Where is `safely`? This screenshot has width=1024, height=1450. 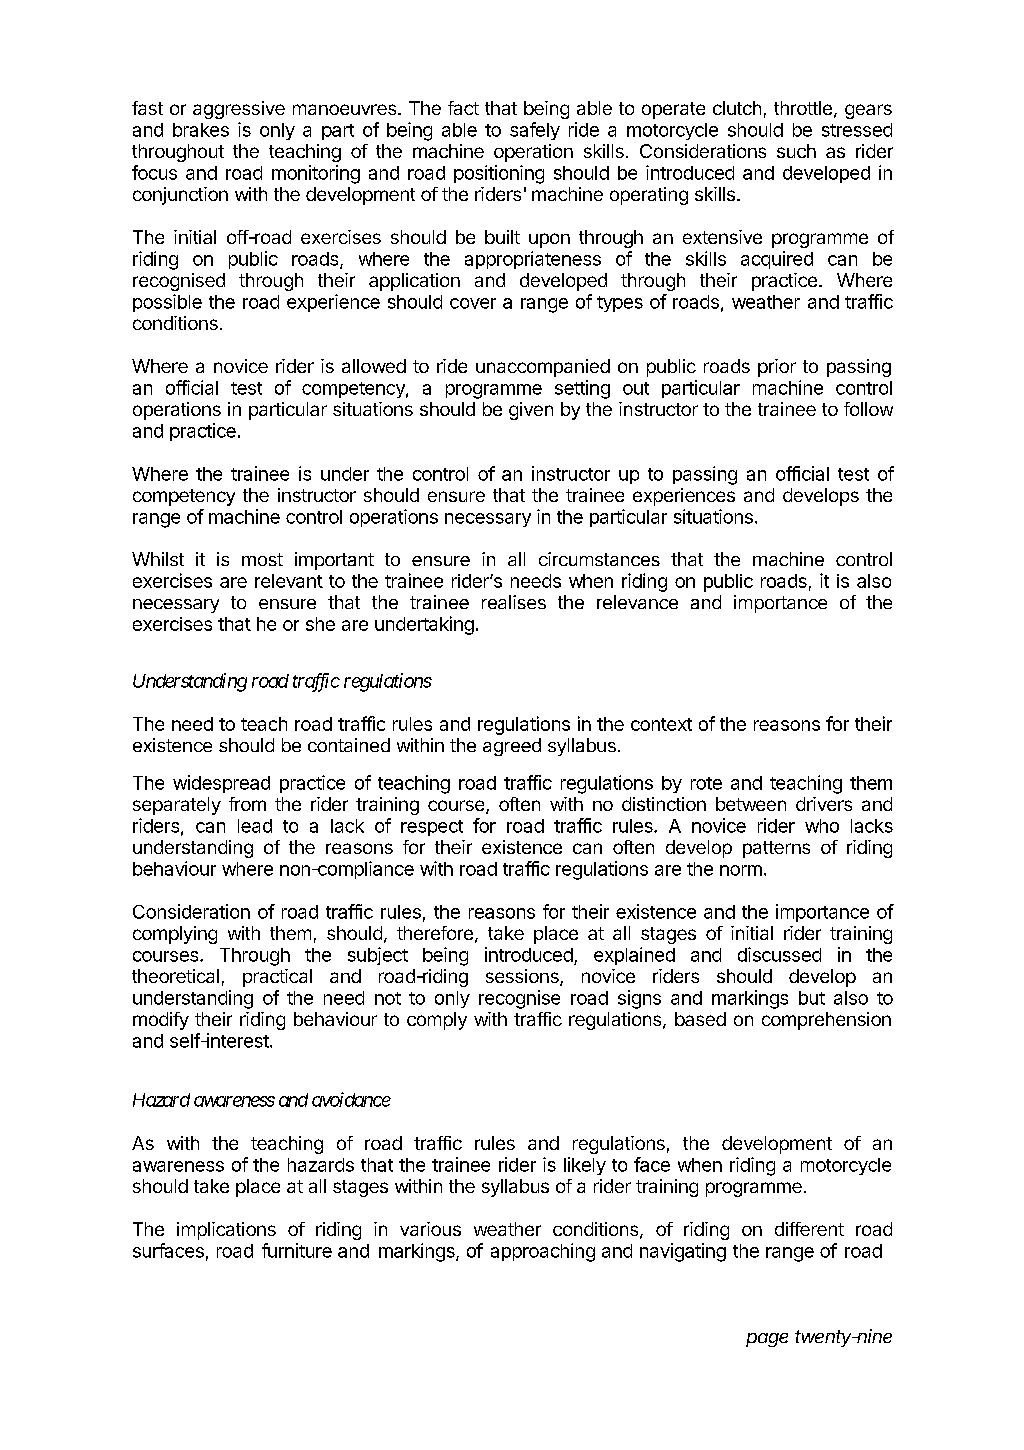 safely is located at coordinates (535, 131).
